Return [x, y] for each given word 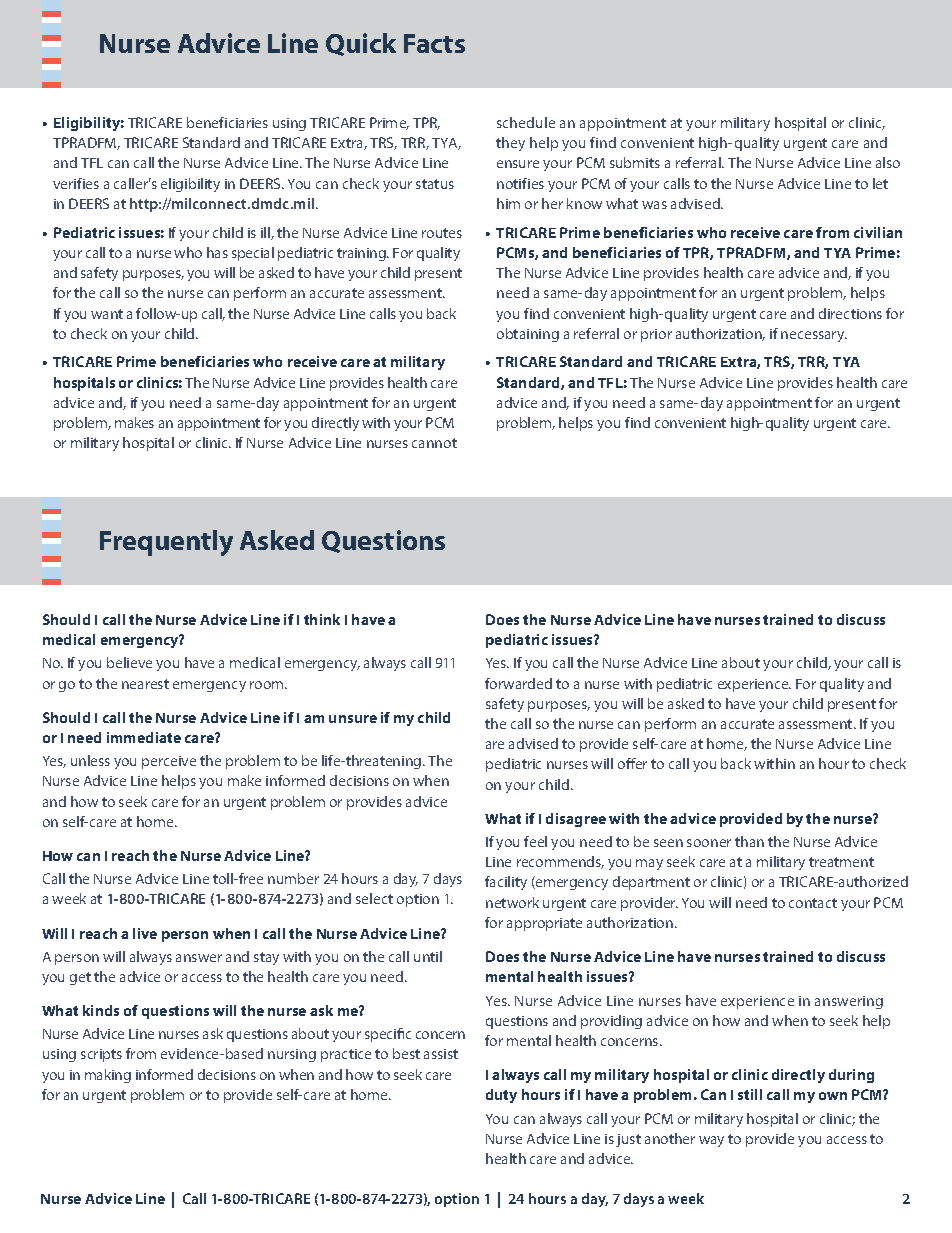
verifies [76, 183]
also [888, 162]
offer [632, 763]
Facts [434, 43]
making [108, 1076]
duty [501, 1096]
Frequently [166, 543]
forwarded [518, 683]
